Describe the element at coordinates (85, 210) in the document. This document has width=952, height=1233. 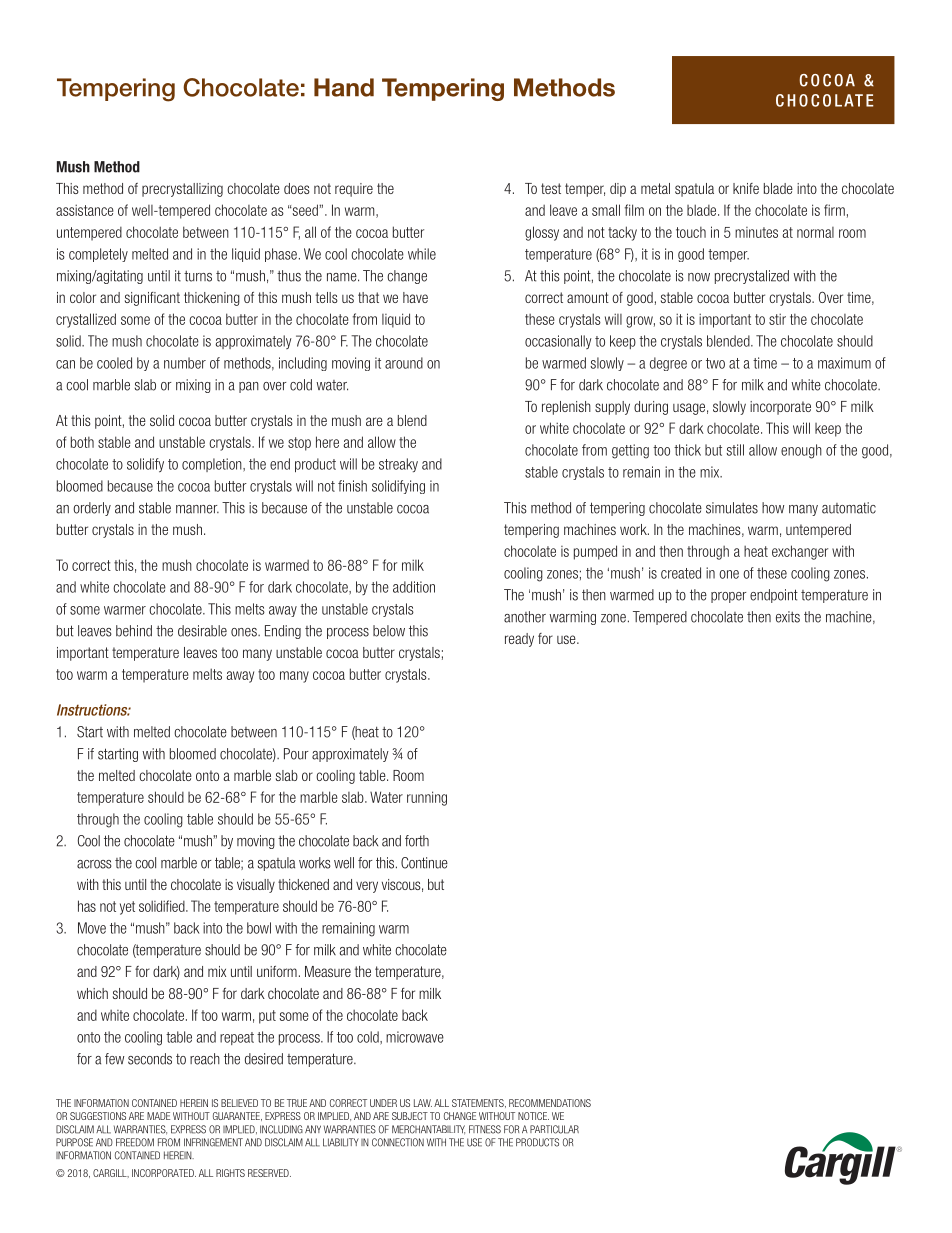
I see `assistance` at that location.
